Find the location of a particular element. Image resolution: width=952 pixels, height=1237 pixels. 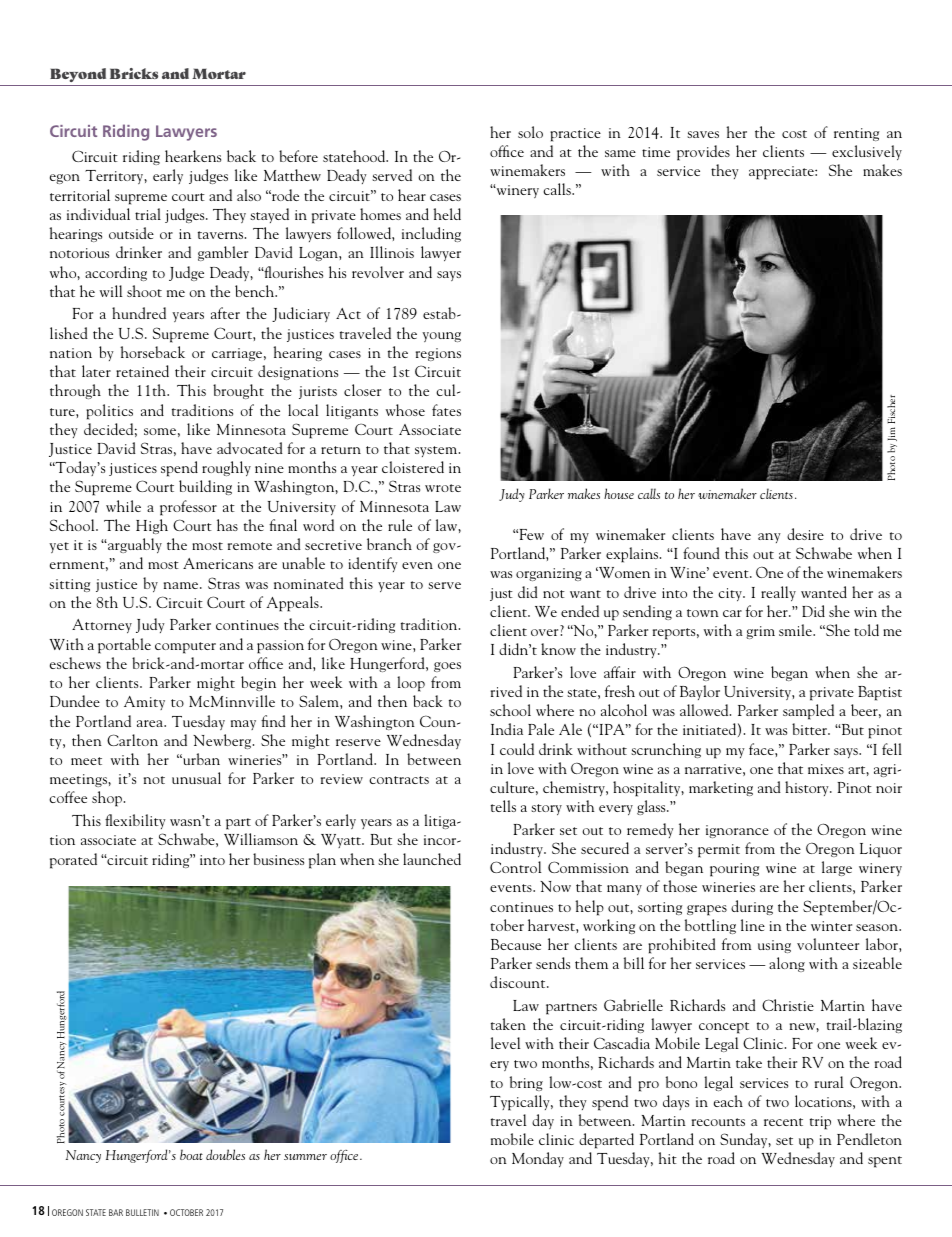

goes is located at coordinates (447, 667).
